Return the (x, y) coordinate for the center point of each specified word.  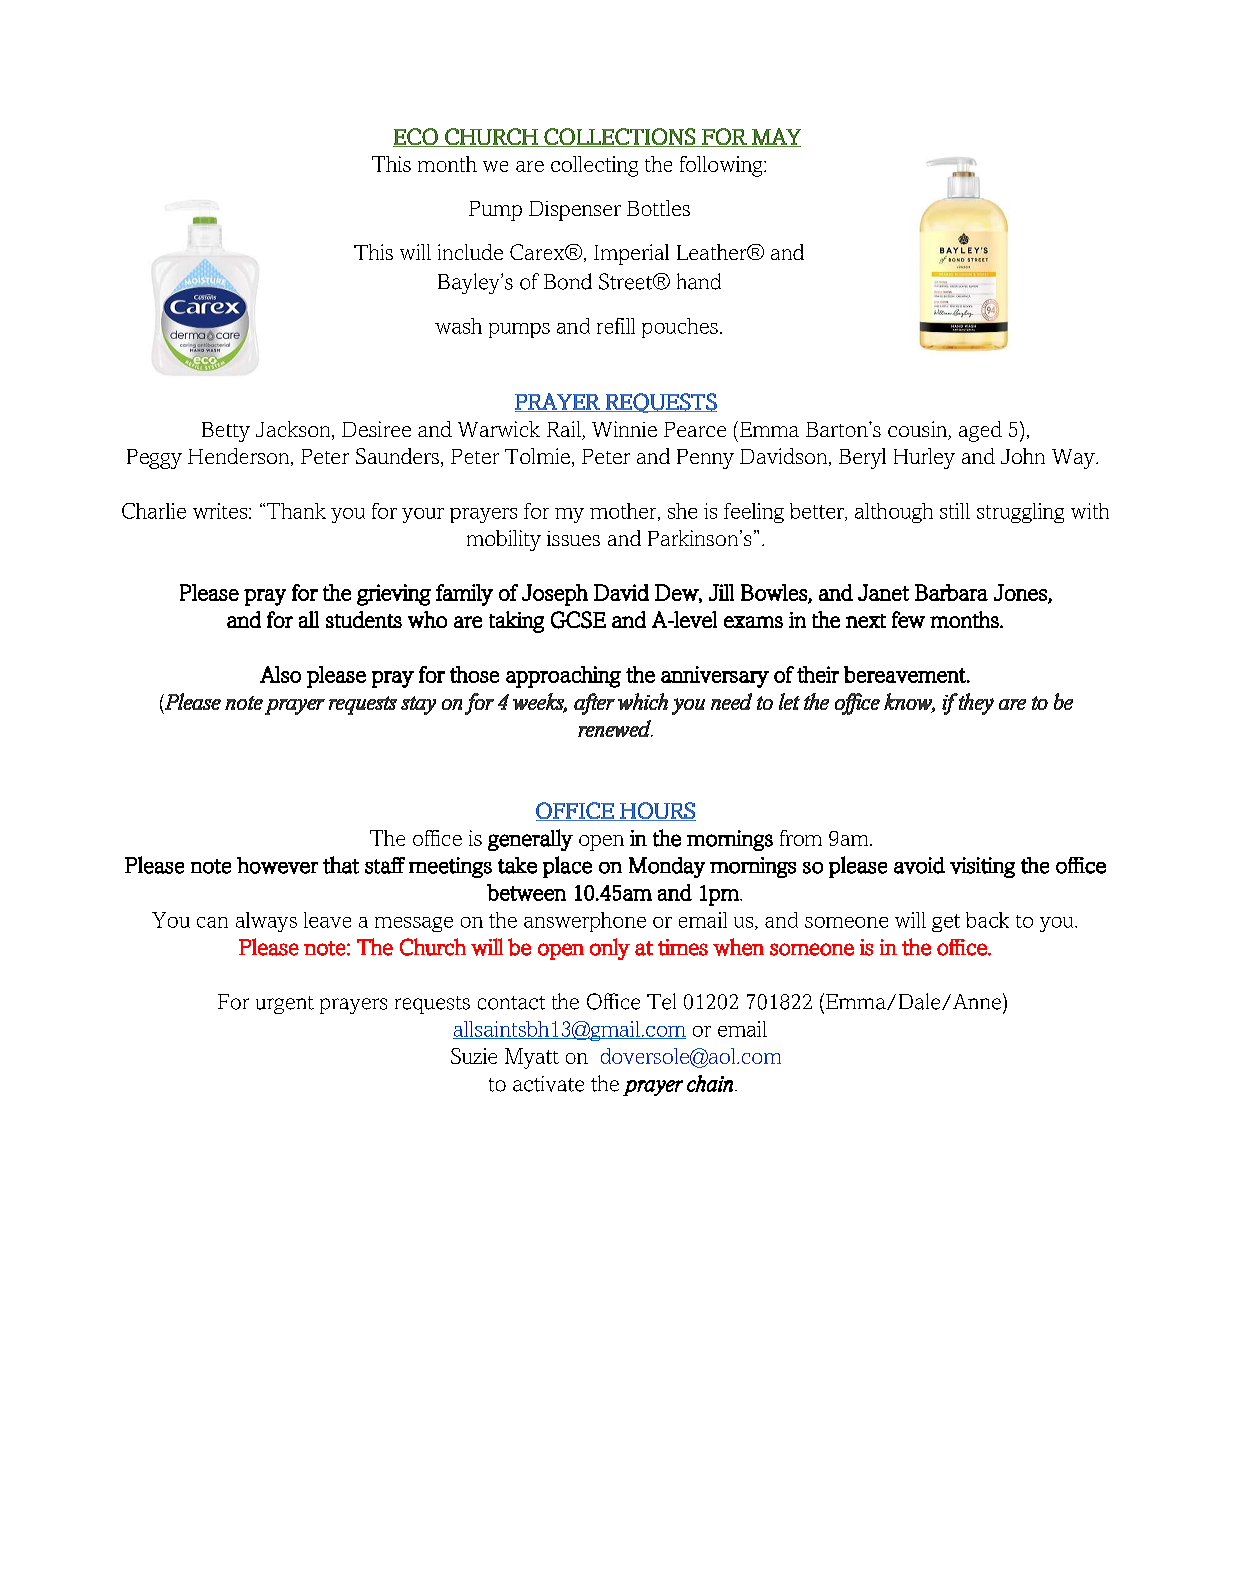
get (946, 923)
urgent (285, 1005)
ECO (416, 137)
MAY (775, 137)
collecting (594, 166)
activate (548, 1084)
